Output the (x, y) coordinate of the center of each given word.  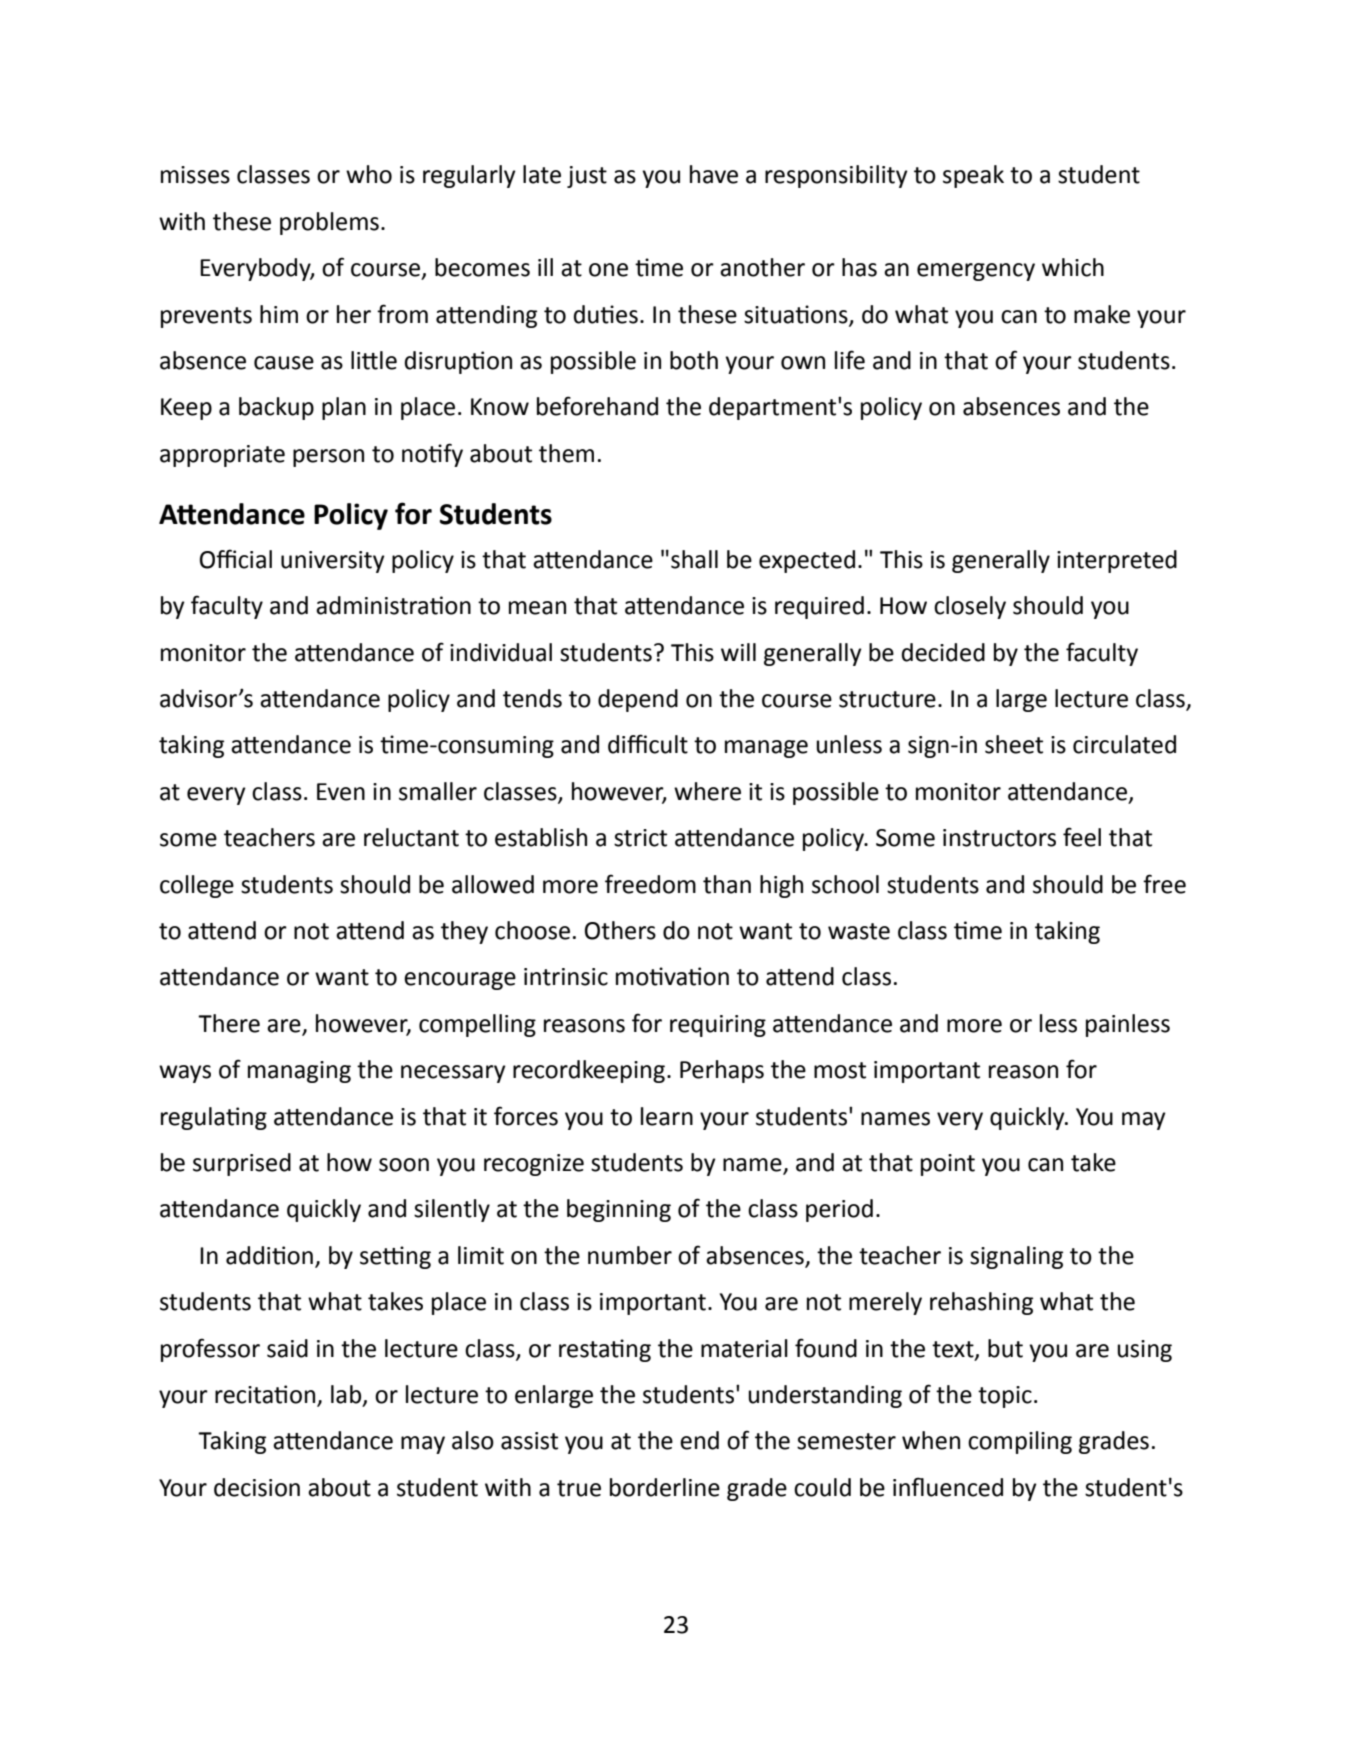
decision (257, 1487)
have (714, 174)
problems (329, 223)
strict (640, 838)
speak (973, 176)
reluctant (411, 837)
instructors (999, 838)
